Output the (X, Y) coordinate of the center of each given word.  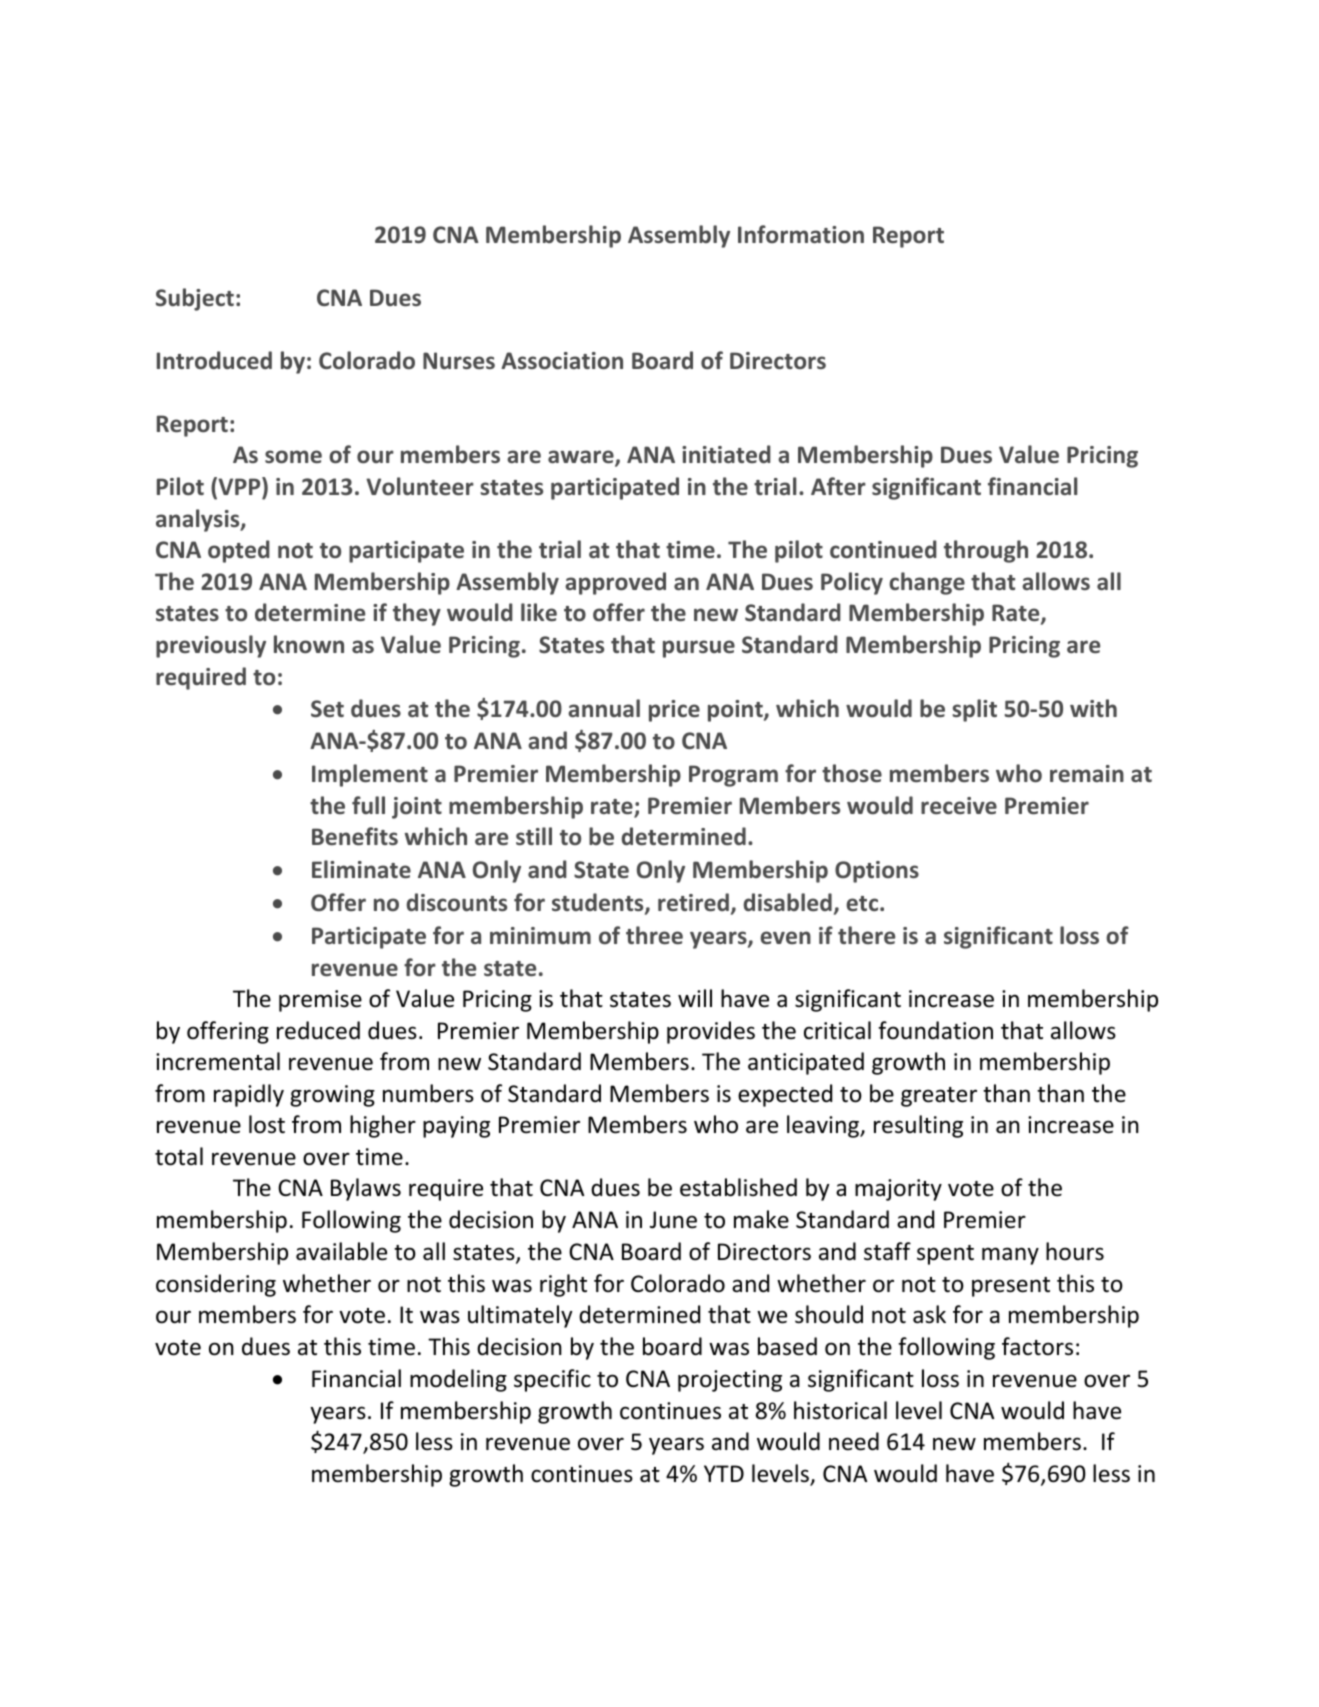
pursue (699, 649)
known (309, 644)
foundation (935, 1030)
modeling (458, 1380)
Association (562, 361)
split (974, 710)
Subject (195, 299)
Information (801, 234)
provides (711, 1032)
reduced (318, 1030)
